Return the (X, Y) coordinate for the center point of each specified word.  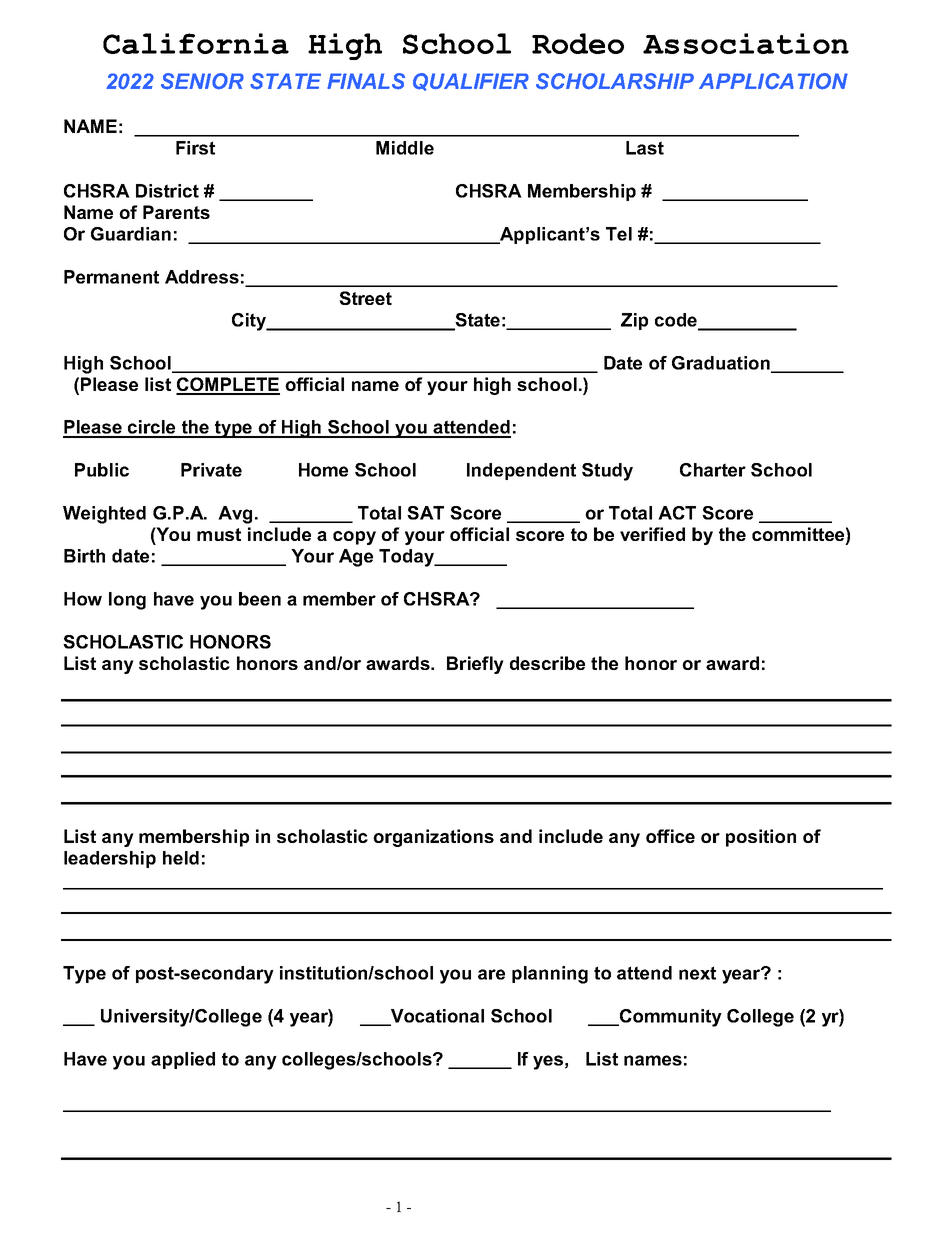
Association (746, 43)
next (697, 973)
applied (183, 1060)
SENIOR (202, 81)
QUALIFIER (471, 82)
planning (550, 975)
